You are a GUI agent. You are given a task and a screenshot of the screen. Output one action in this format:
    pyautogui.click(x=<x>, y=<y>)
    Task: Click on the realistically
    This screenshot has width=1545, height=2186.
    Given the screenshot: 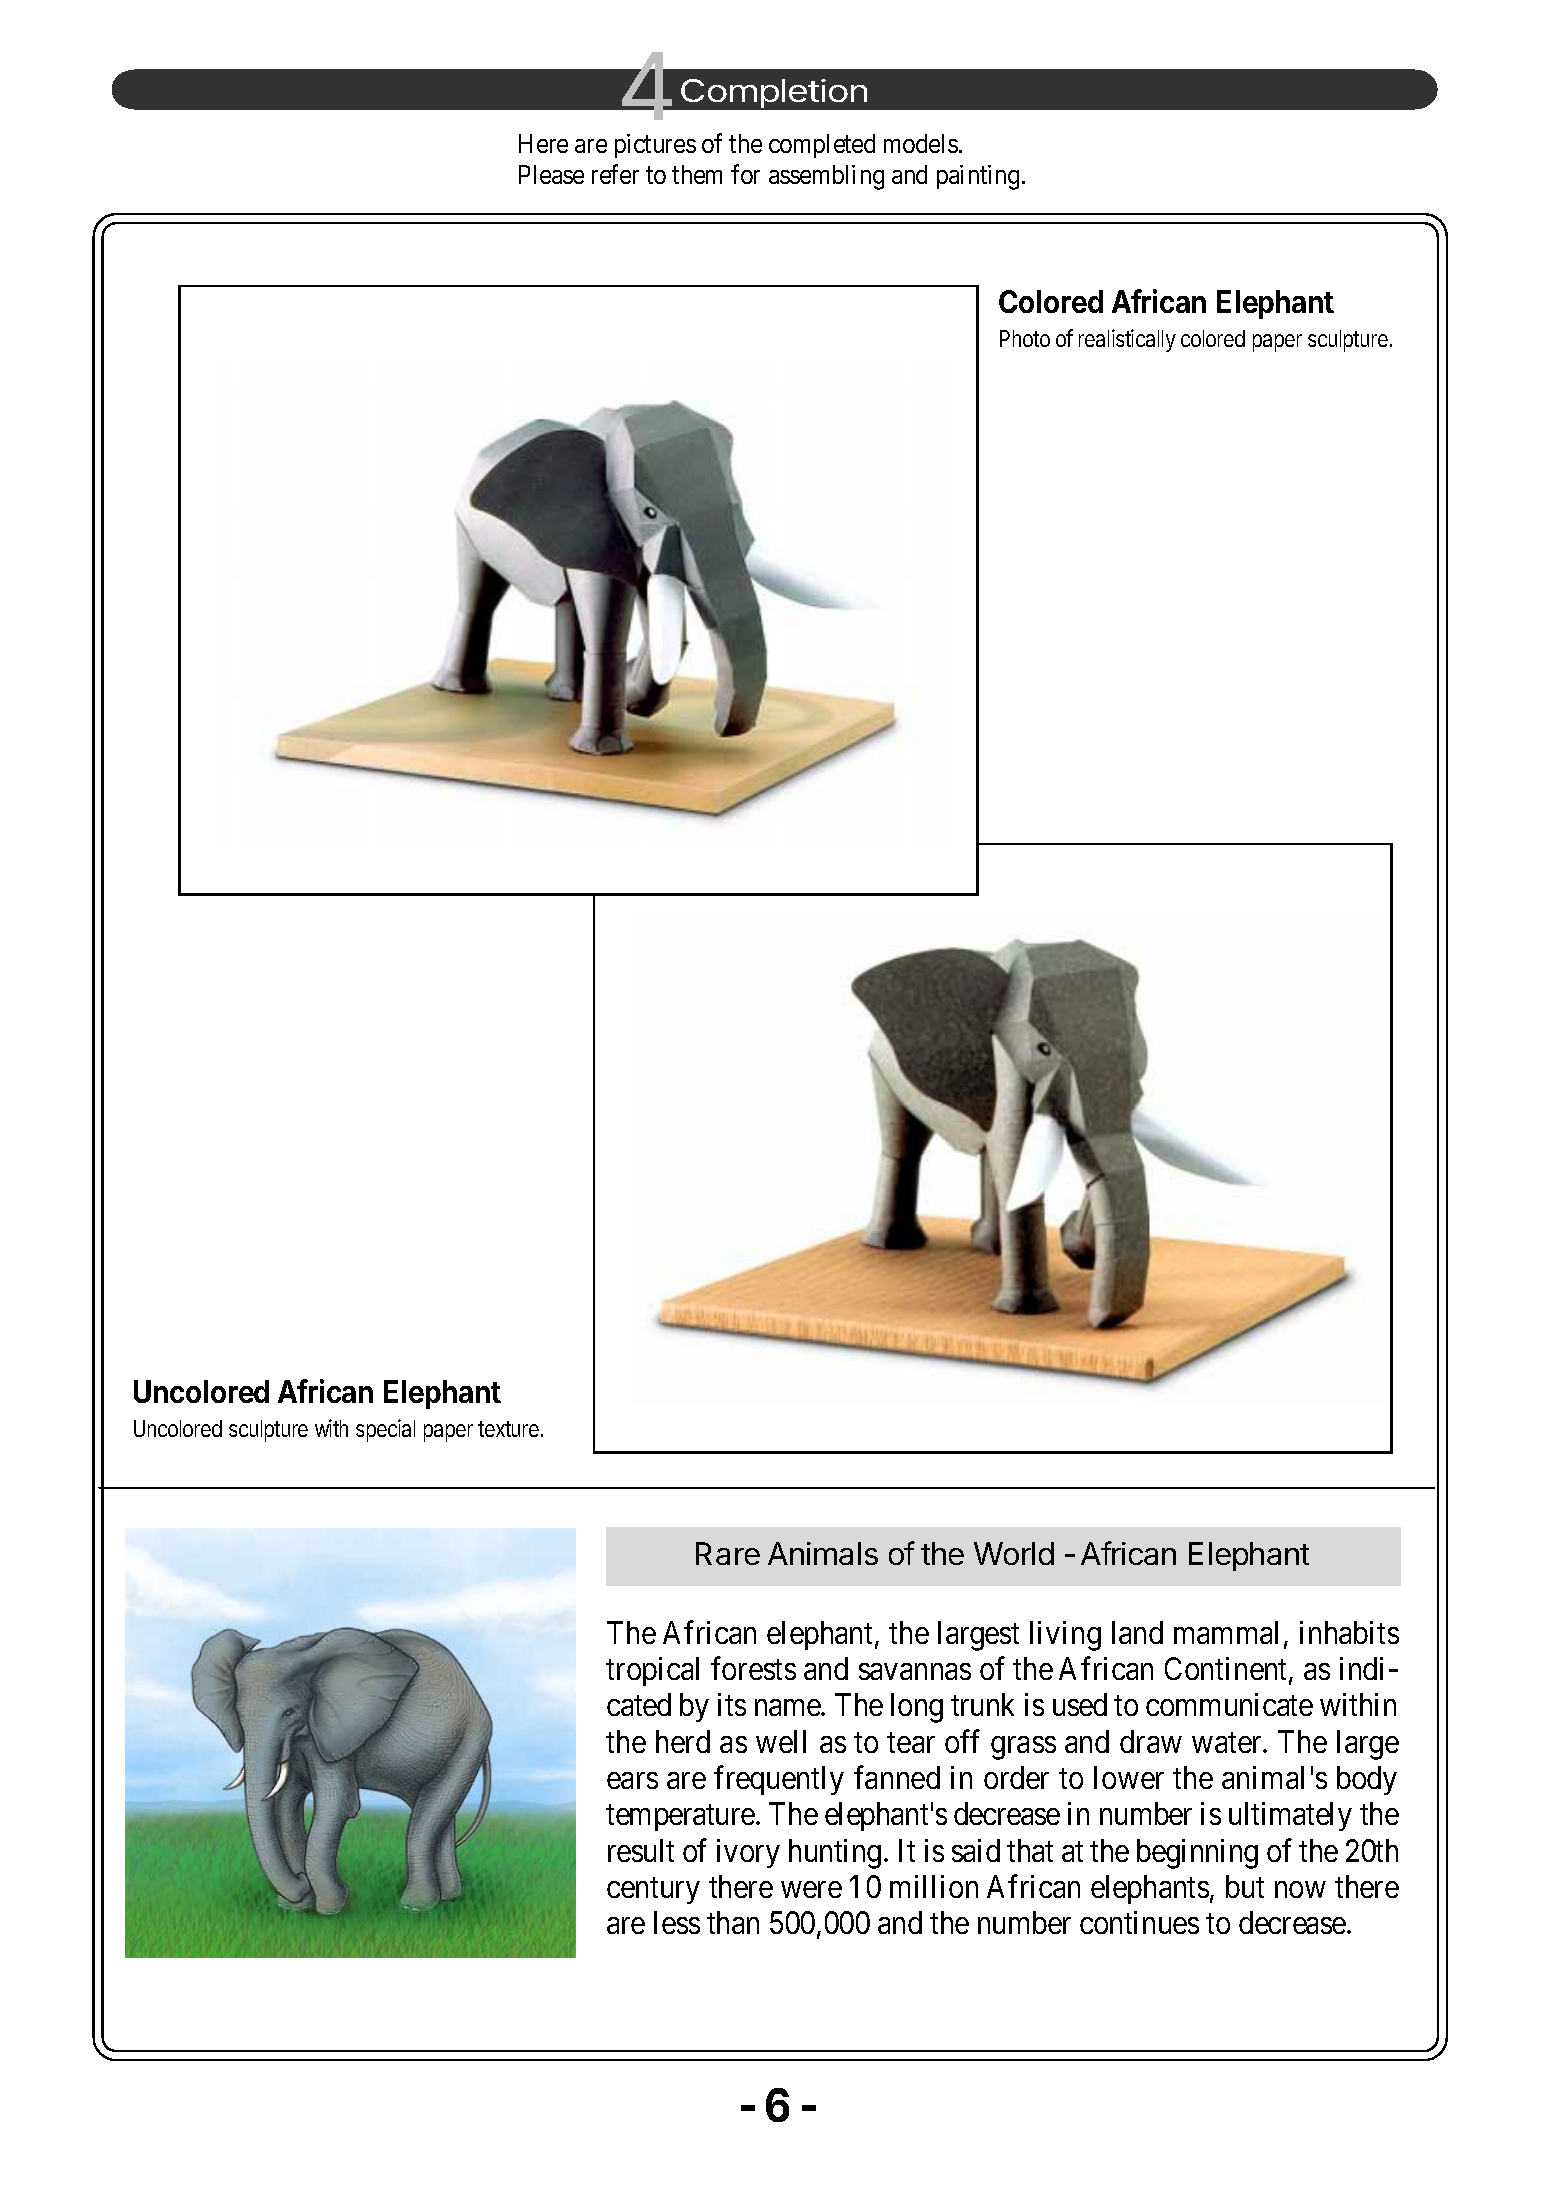 What is the action you would take?
    pyautogui.click(x=1127, y=340)
